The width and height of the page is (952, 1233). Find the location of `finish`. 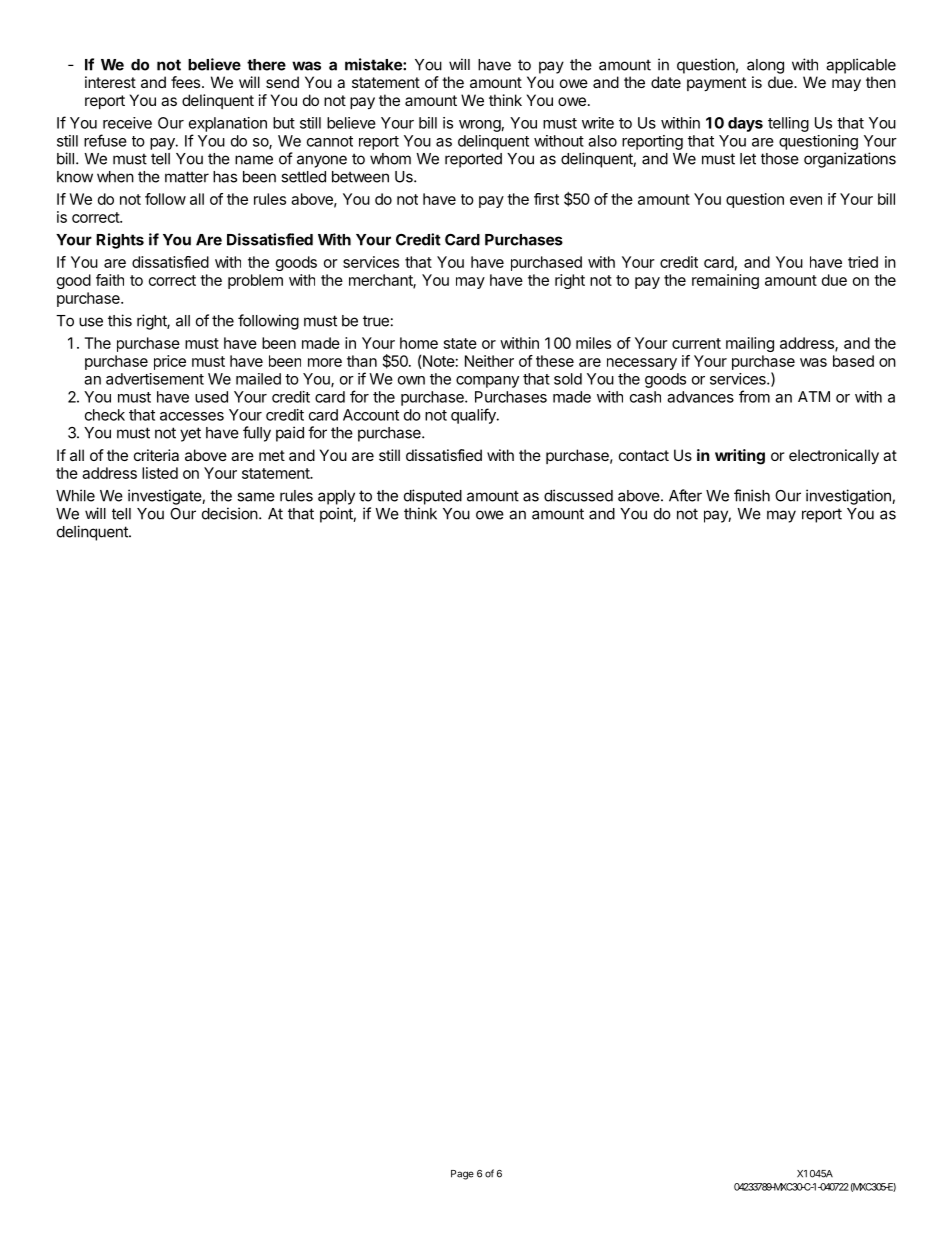

finish is located at coordinates (752, 495).
